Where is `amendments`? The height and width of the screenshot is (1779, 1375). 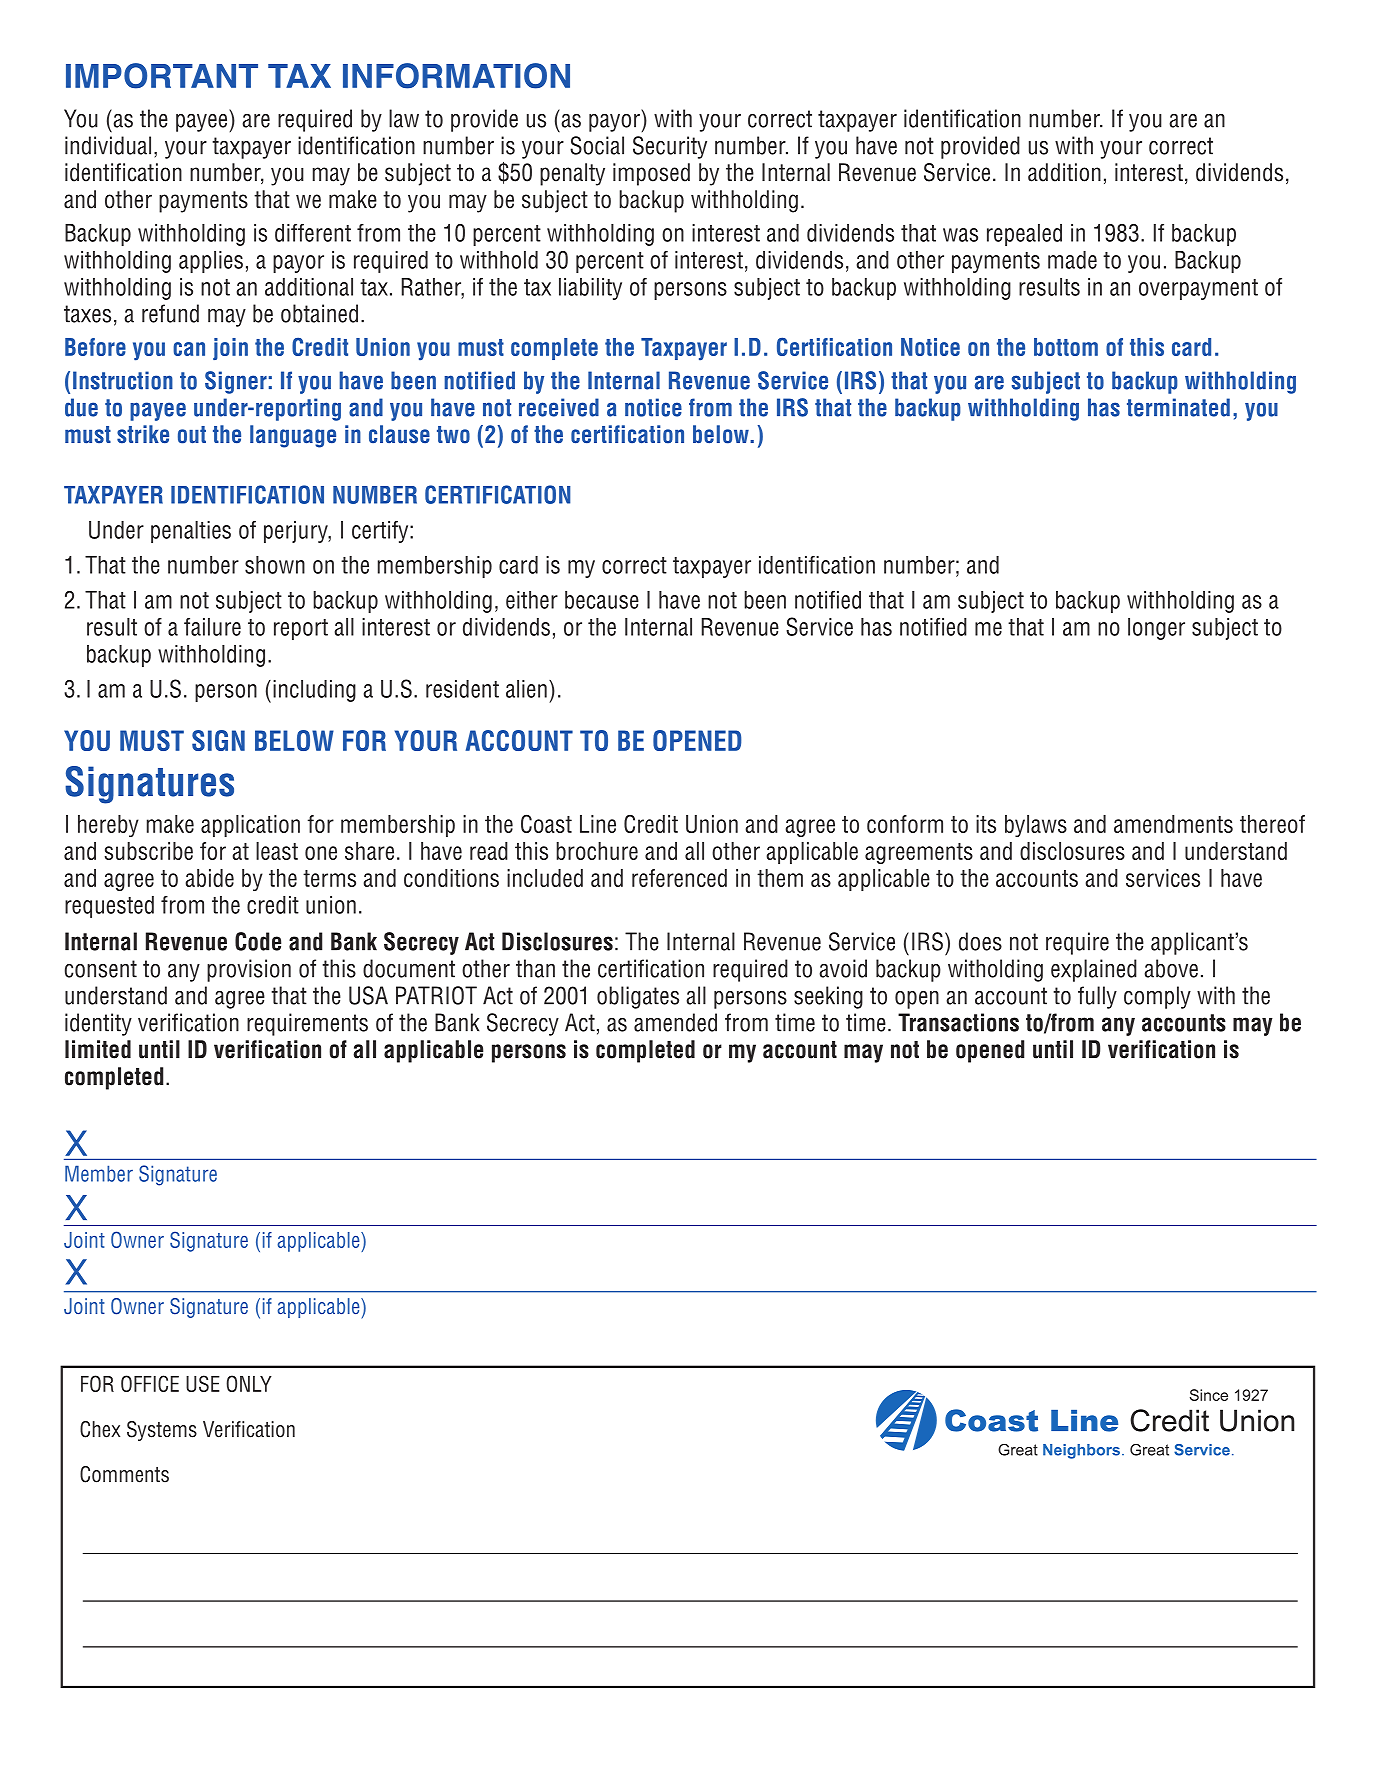 amendments is located at coordinates (1173, 824).
